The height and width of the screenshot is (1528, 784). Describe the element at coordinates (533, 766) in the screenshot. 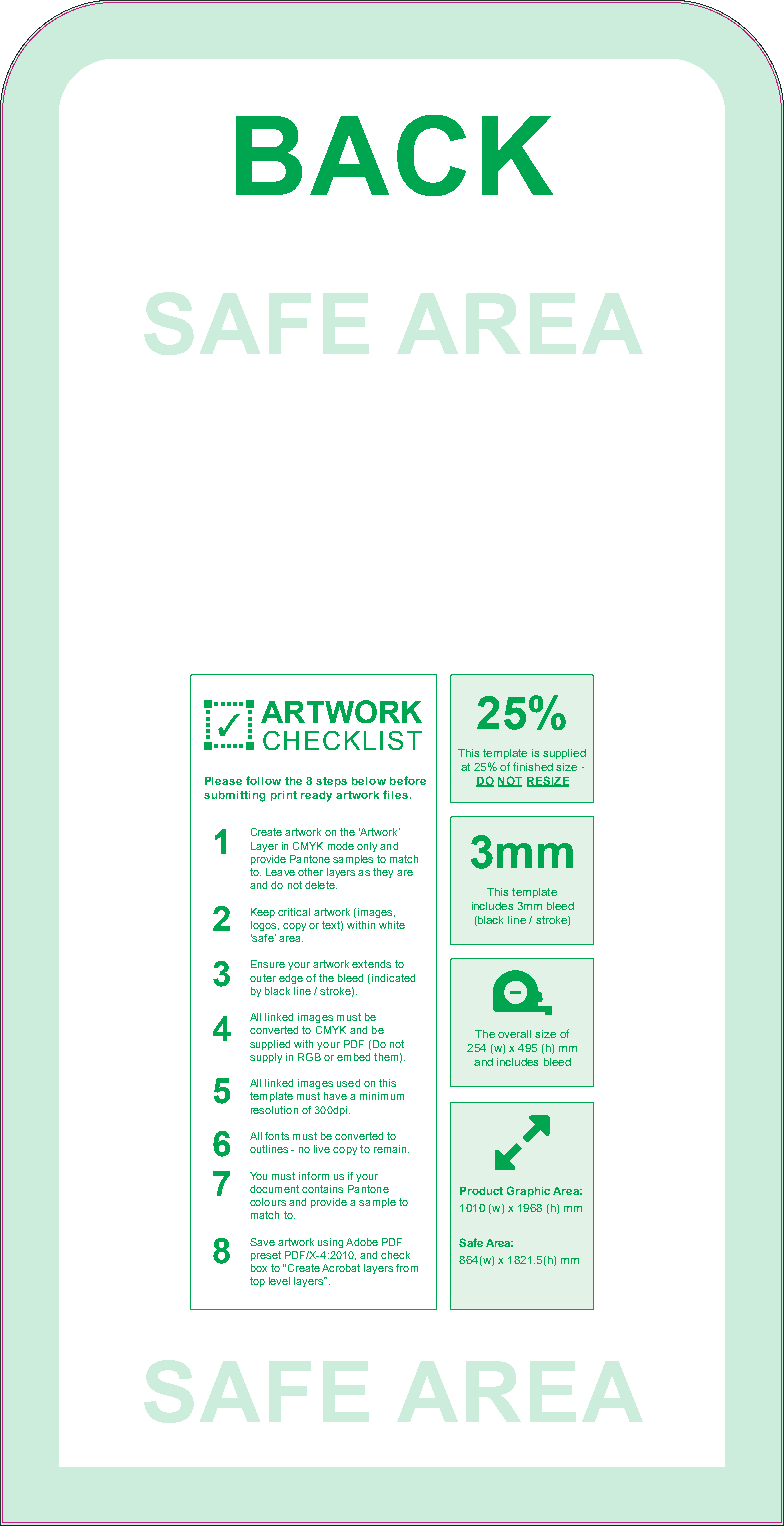

I see `finished` at that location.
